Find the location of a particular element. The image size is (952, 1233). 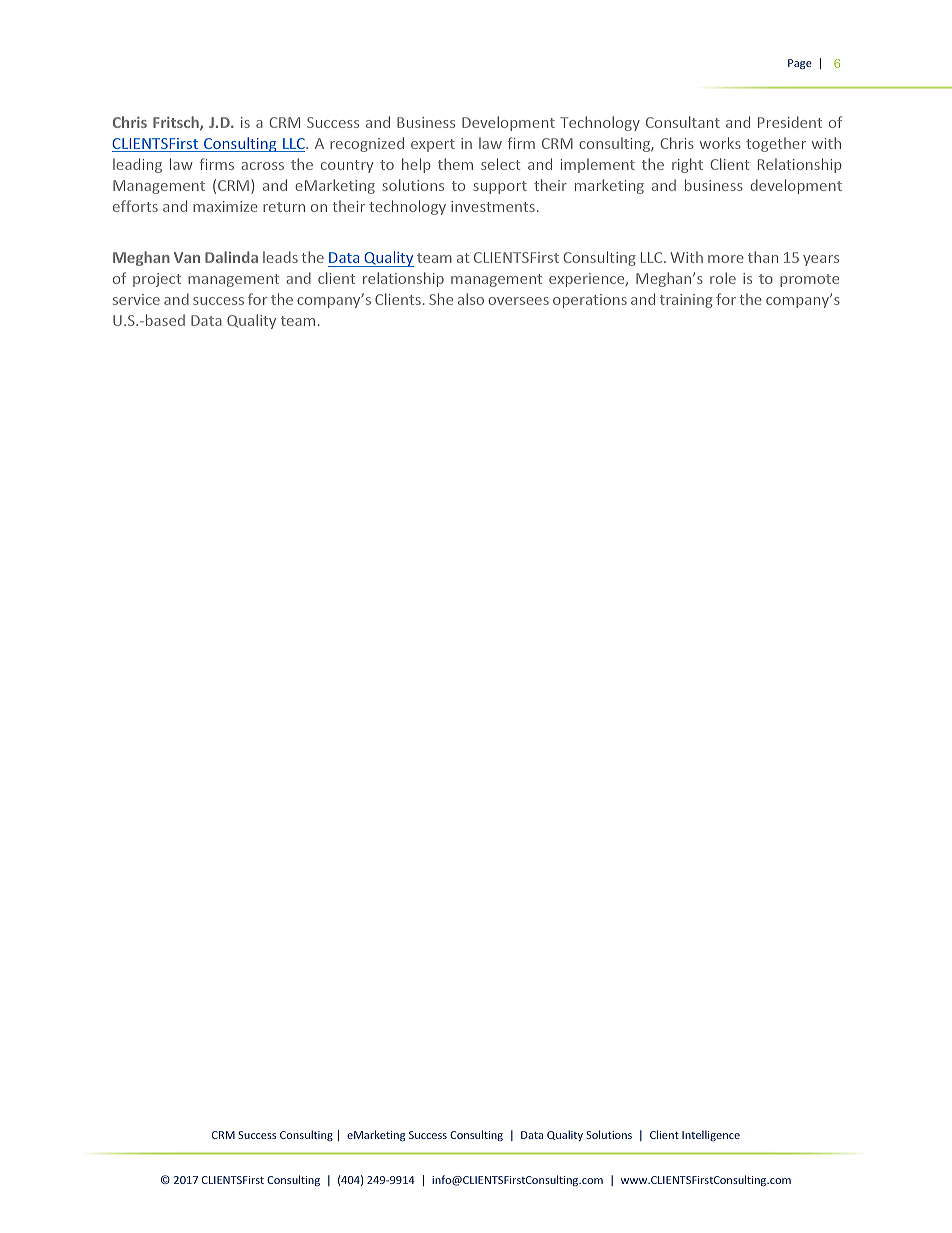

also is located at coordinates (471, 299).
